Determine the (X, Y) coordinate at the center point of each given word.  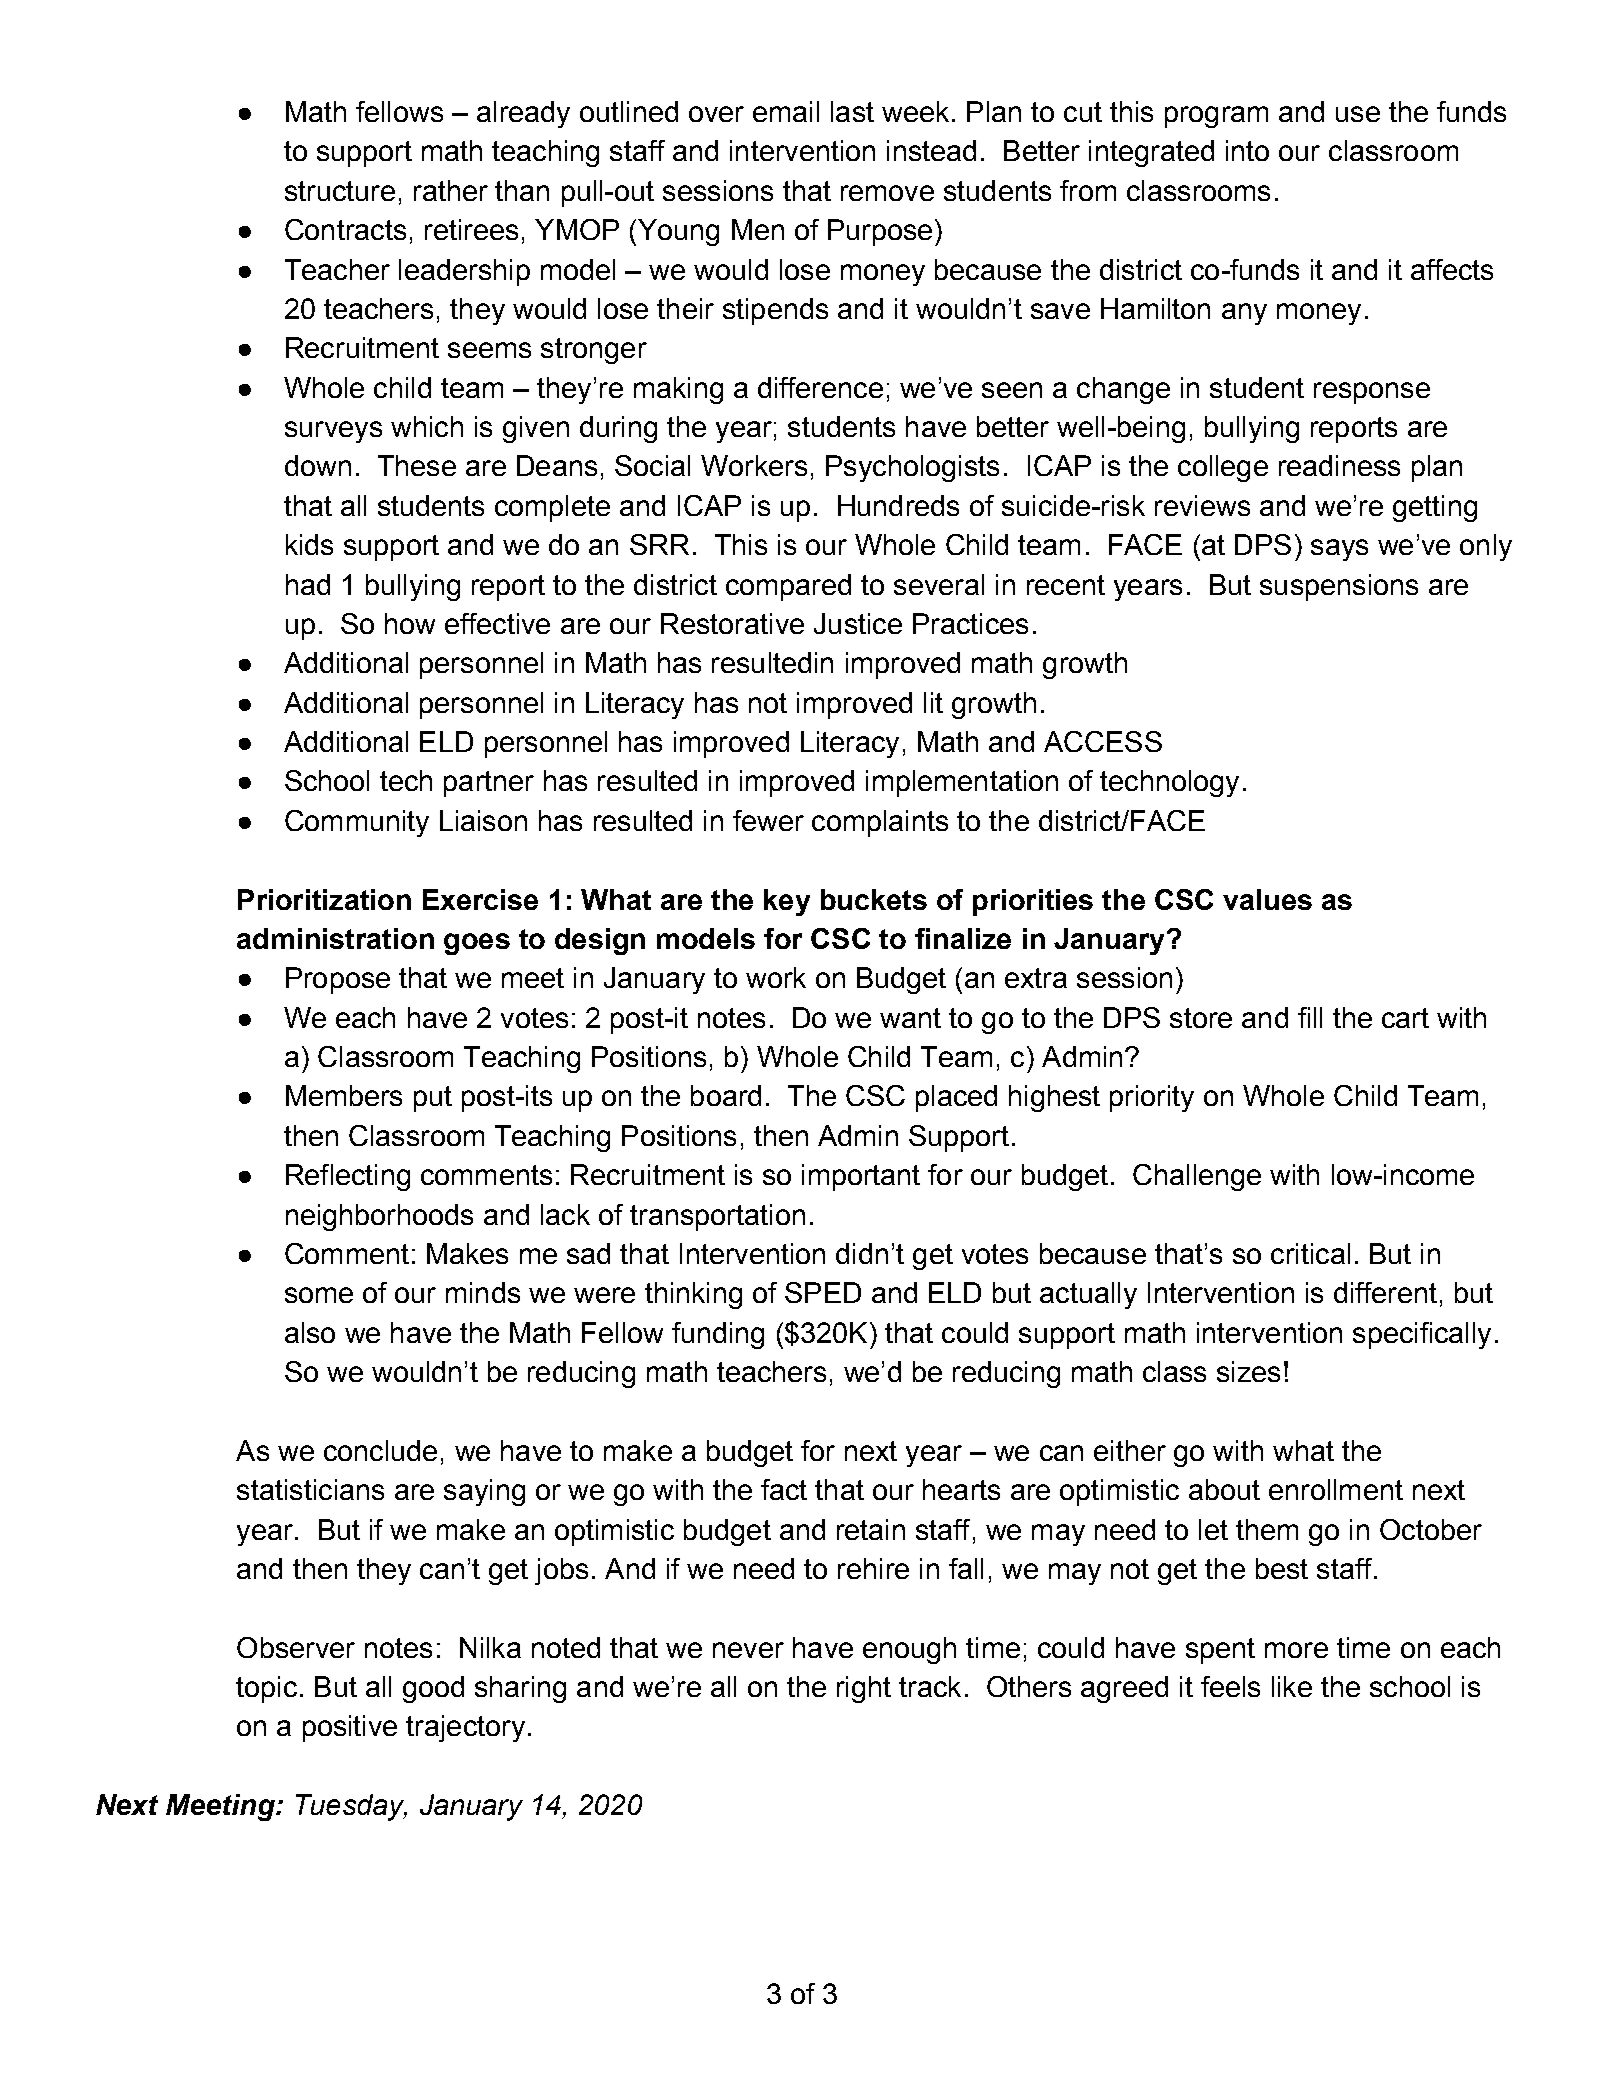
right (864, 1689)
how (410, 623)
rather (451, 190)
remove (887, 193)
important (861, 1177)
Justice (858, 623)
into (1247, 150)
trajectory (465, 1728)
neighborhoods (379, 1217)
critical (1310, 1253)
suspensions (1339, 587)
